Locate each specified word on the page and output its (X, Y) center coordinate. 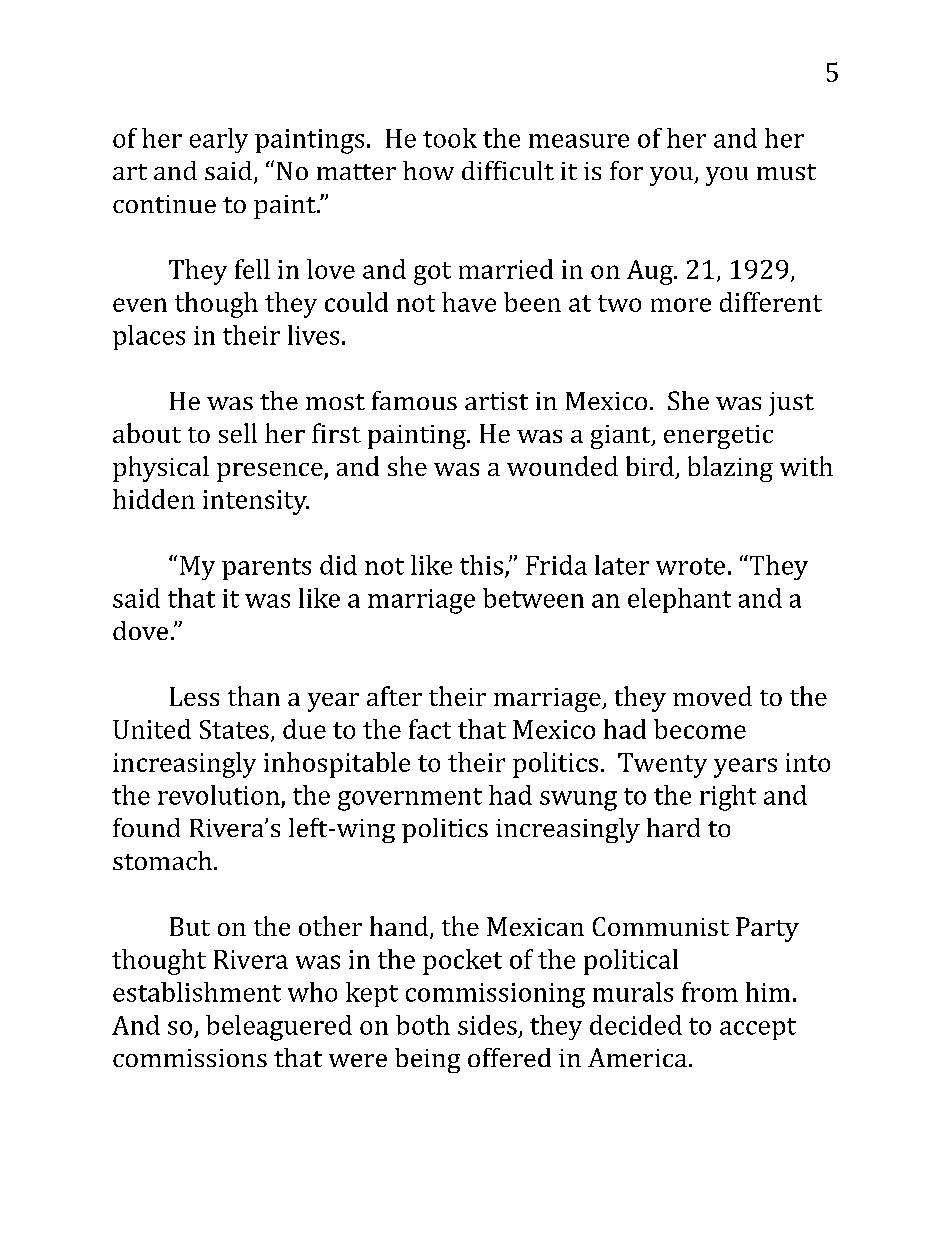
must (786, 172)
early (219, 140)
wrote (690, 566)
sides (487, 1025)
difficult (508, 170)
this (481, 565)
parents (266, 569)
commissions (190, 1058)
